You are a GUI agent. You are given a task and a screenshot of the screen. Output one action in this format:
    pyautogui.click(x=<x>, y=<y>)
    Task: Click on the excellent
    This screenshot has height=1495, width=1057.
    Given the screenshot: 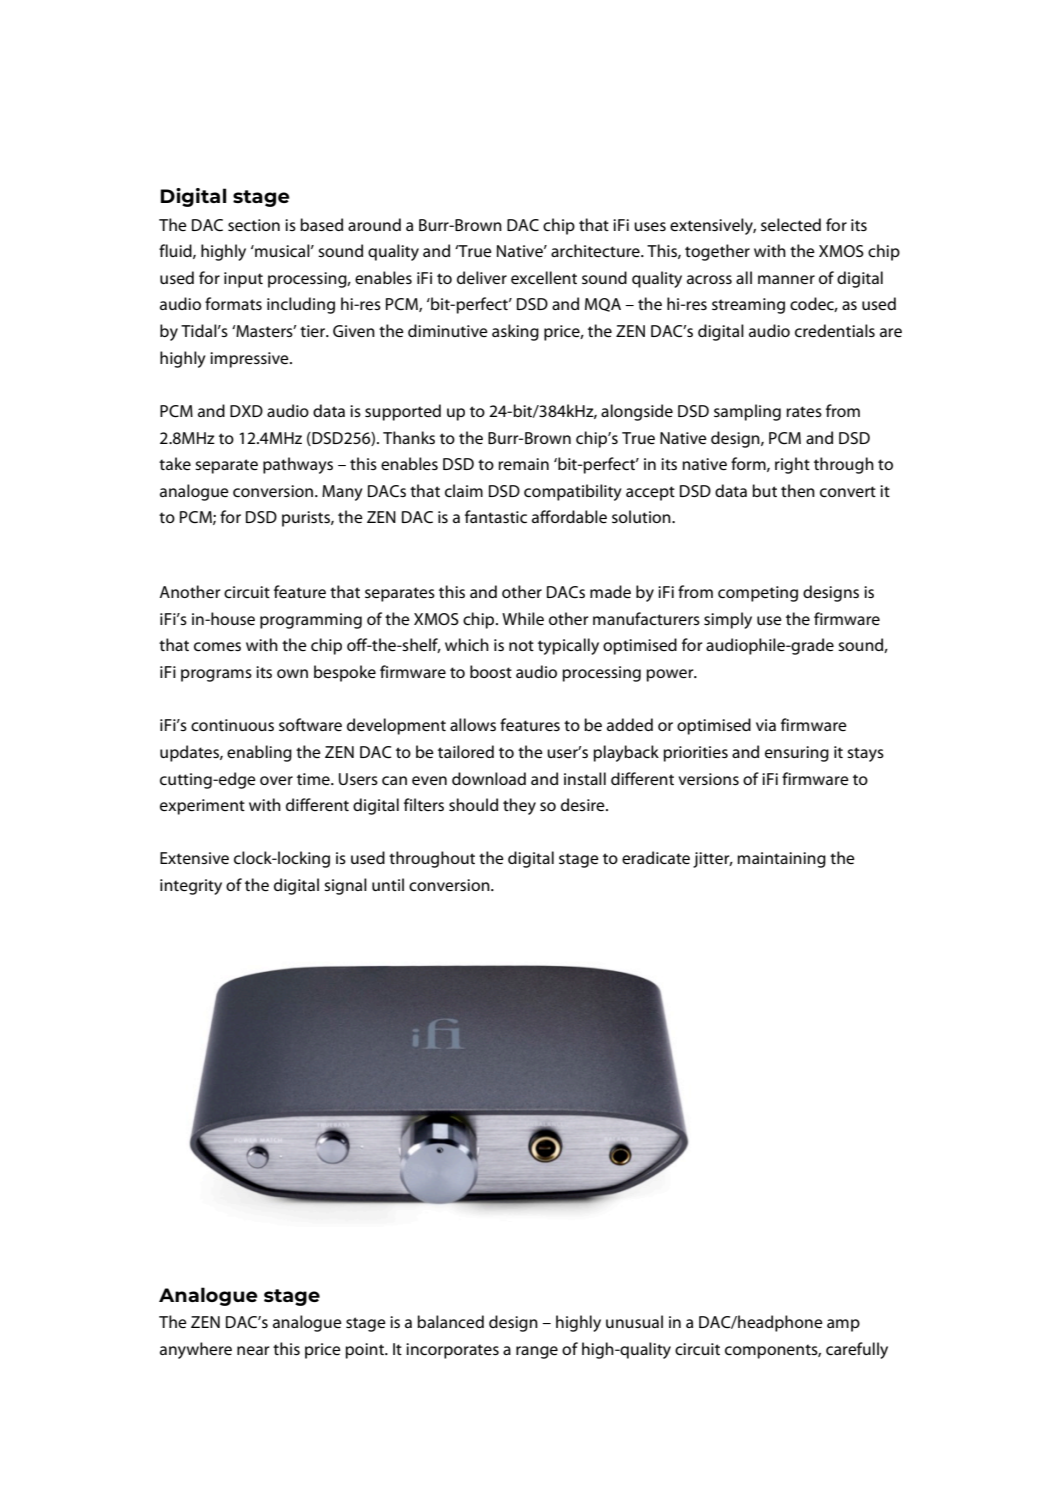 What is the action you would take?
    pyautogui.click(x=544, y=277)
